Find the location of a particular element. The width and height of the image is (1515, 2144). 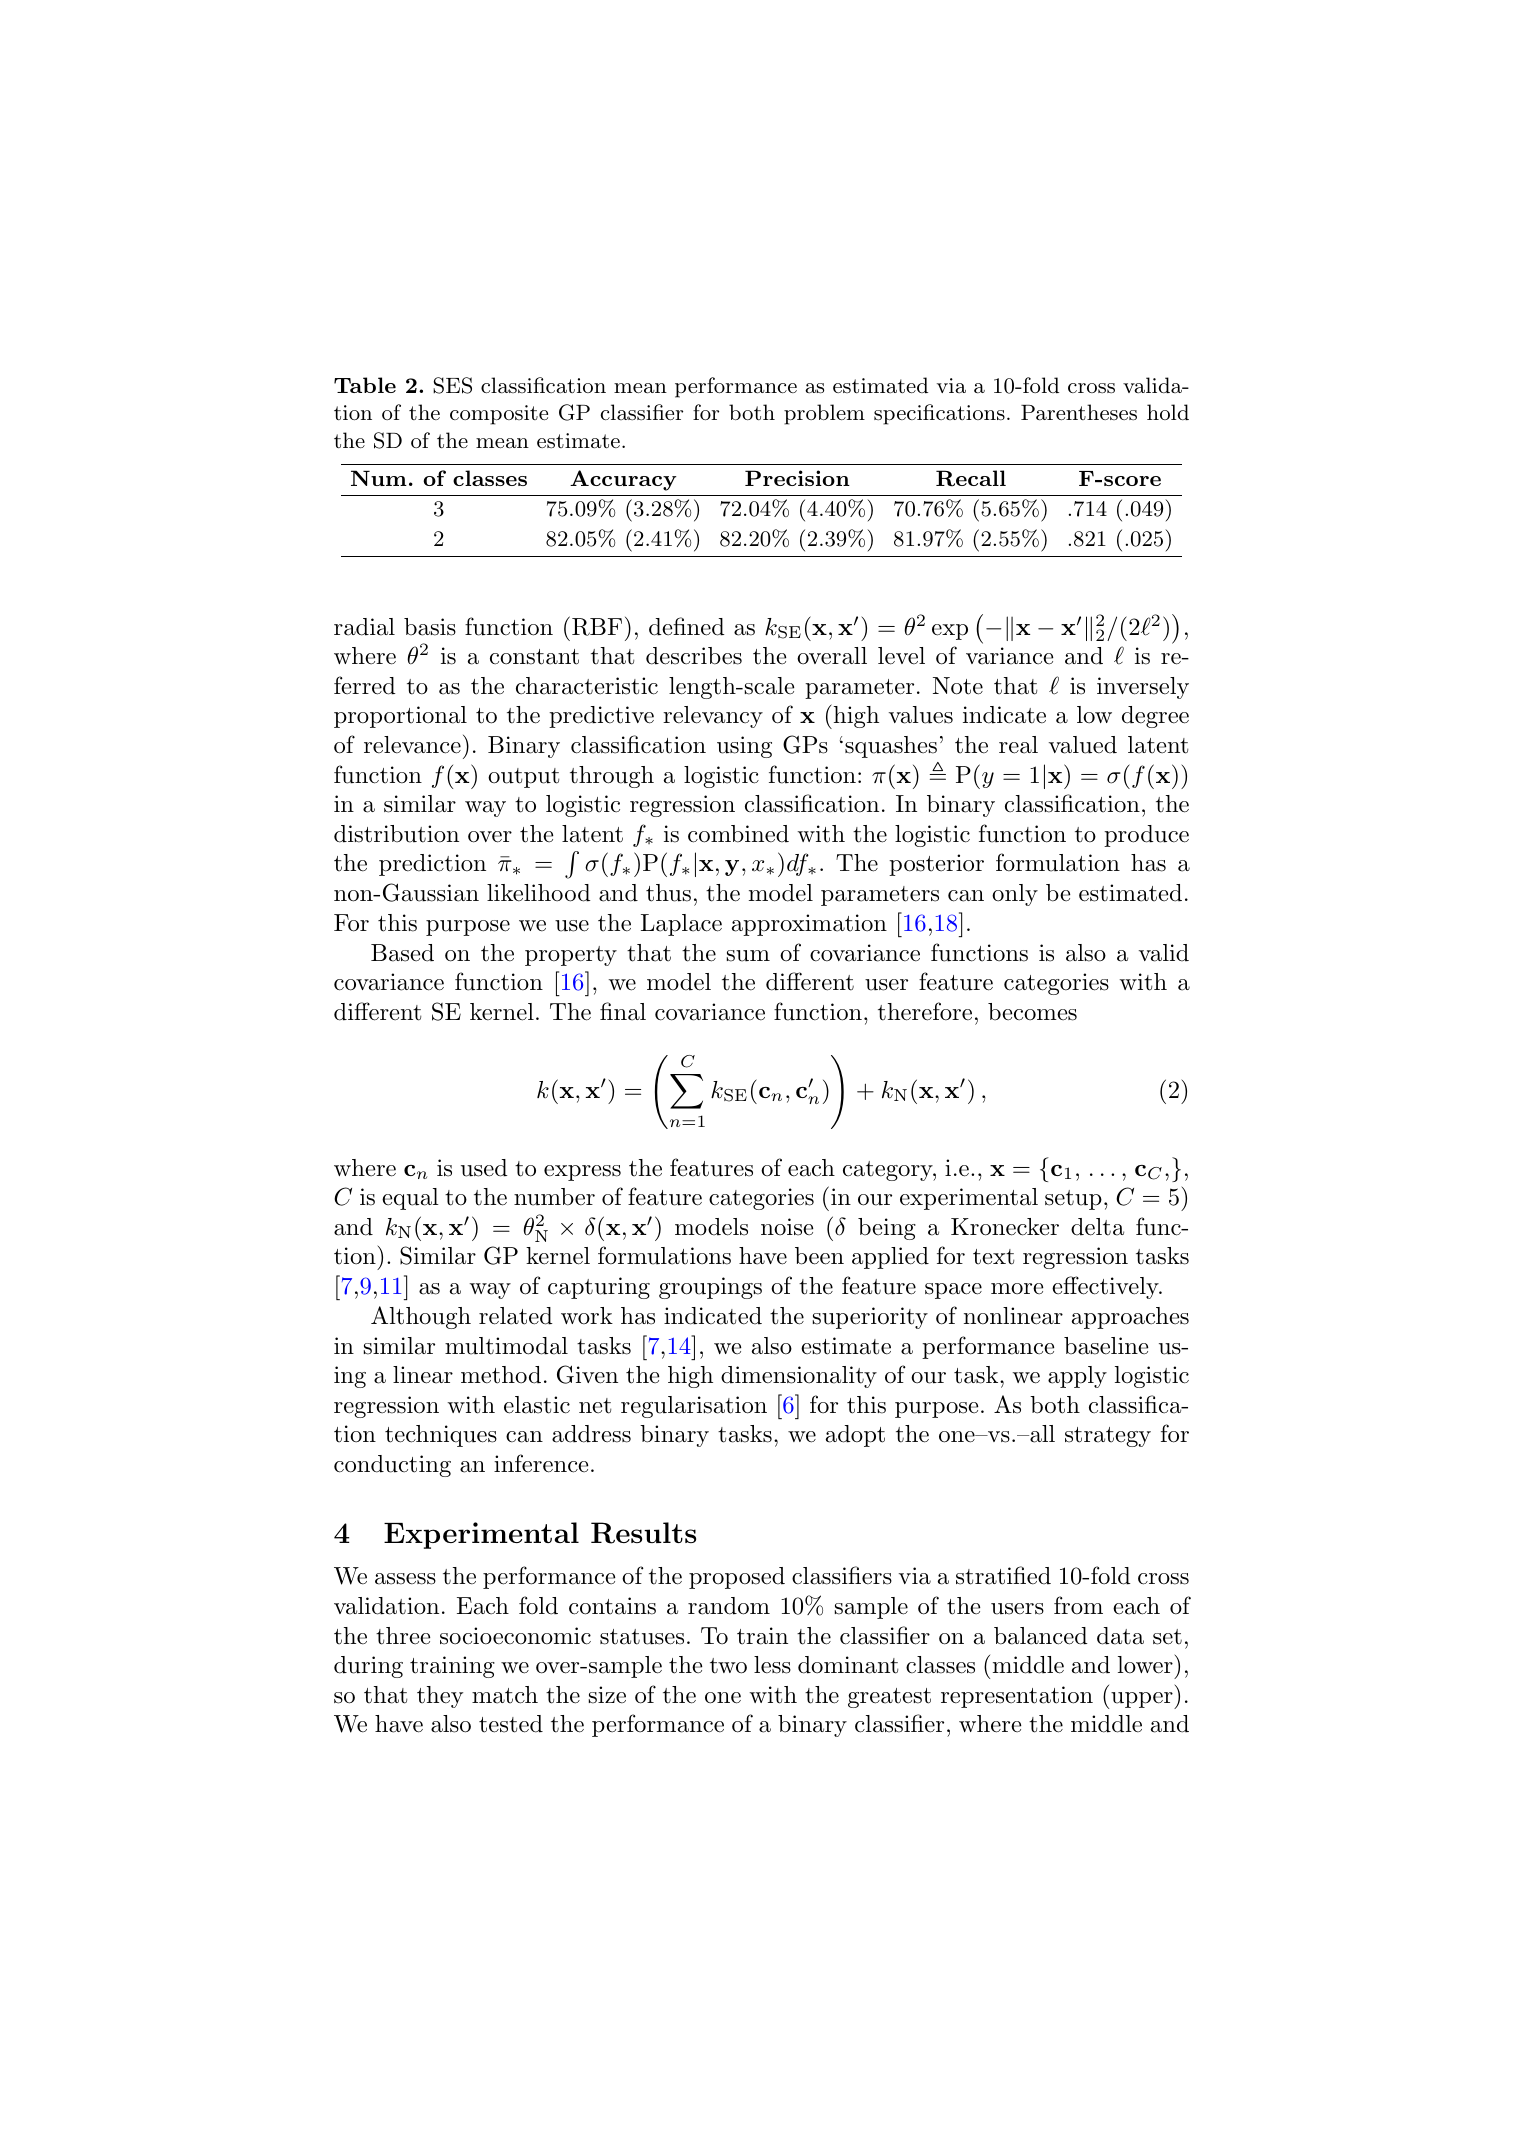

Based is located at coordinates (402, 953).
